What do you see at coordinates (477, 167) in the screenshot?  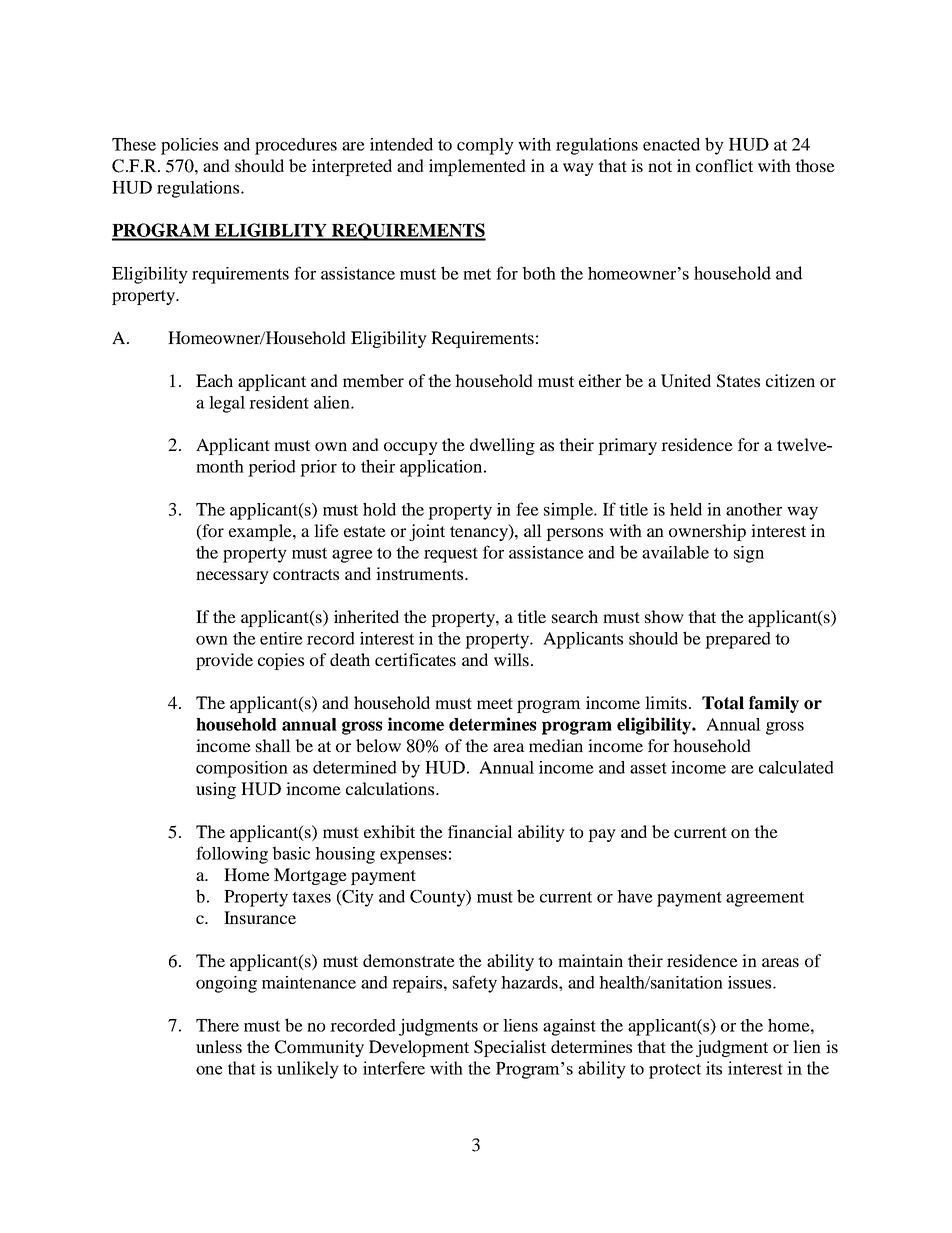 I see `implemented` at bounding box center [477, 167].
